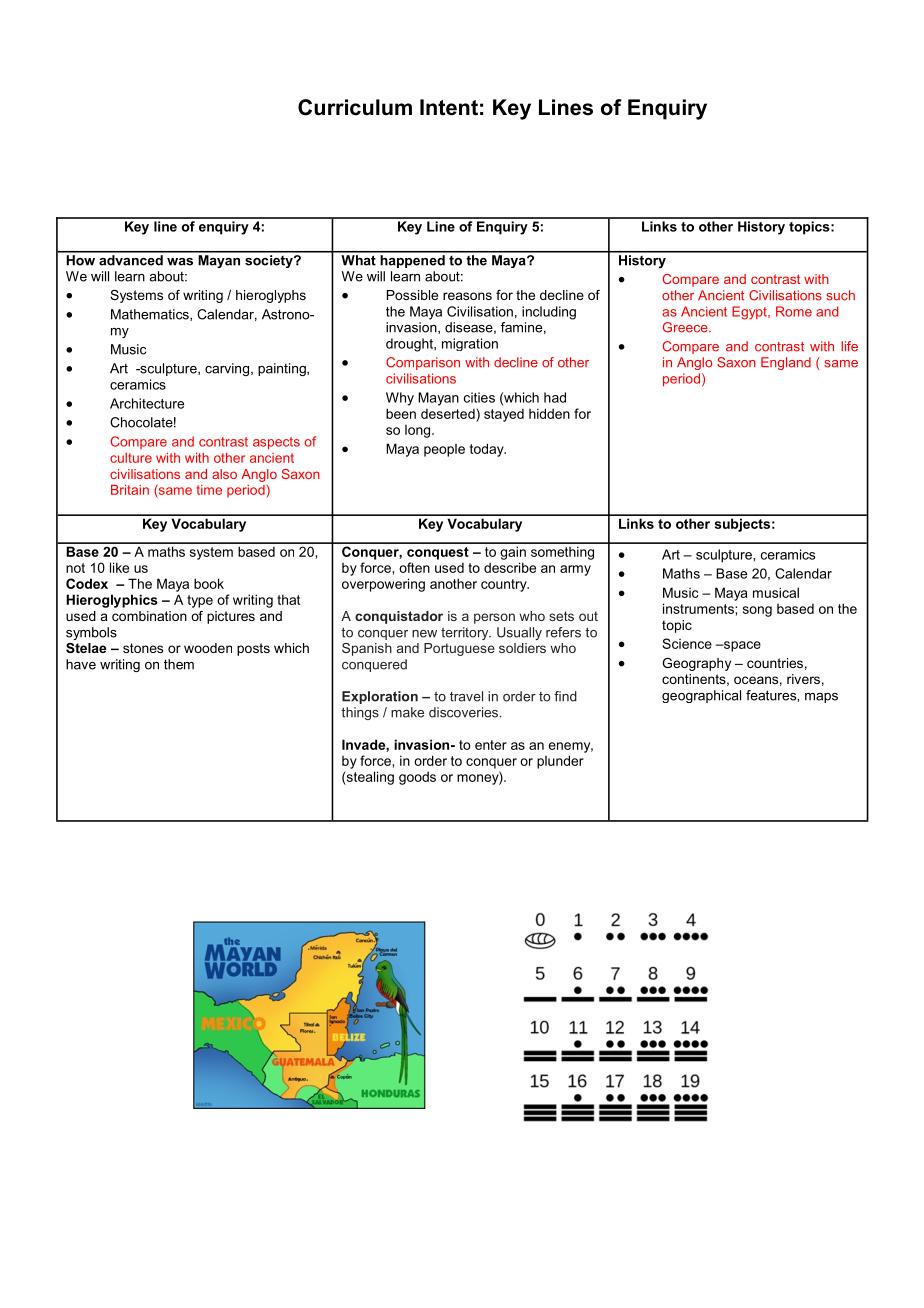 The image size is (924, 1308). What do you see at coordinates (786, 363) in the screenshot?
I see `England` at bounding box center [786, 363].
